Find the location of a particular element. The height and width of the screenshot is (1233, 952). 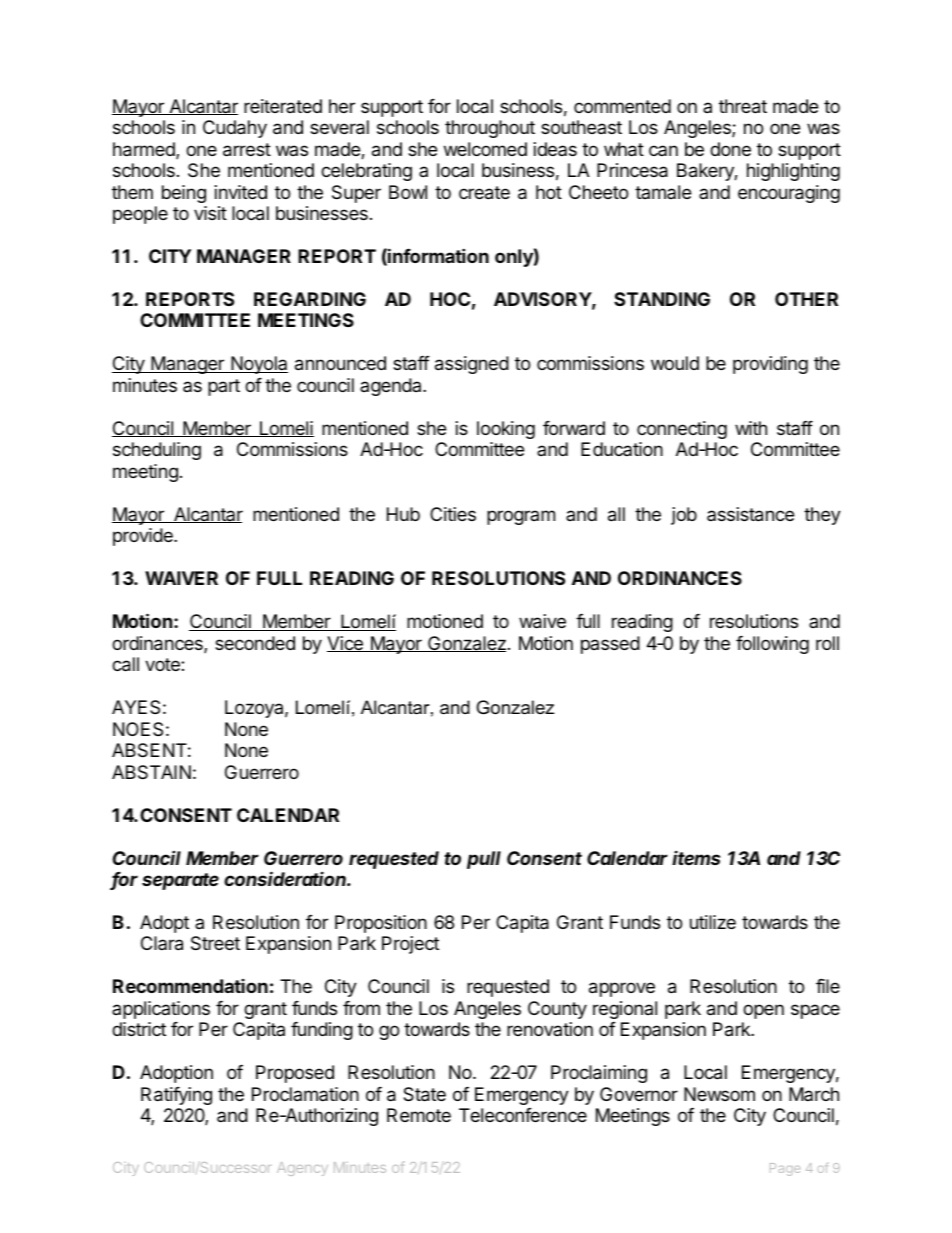

Ratifying is located at coordinates (176, 1096).
